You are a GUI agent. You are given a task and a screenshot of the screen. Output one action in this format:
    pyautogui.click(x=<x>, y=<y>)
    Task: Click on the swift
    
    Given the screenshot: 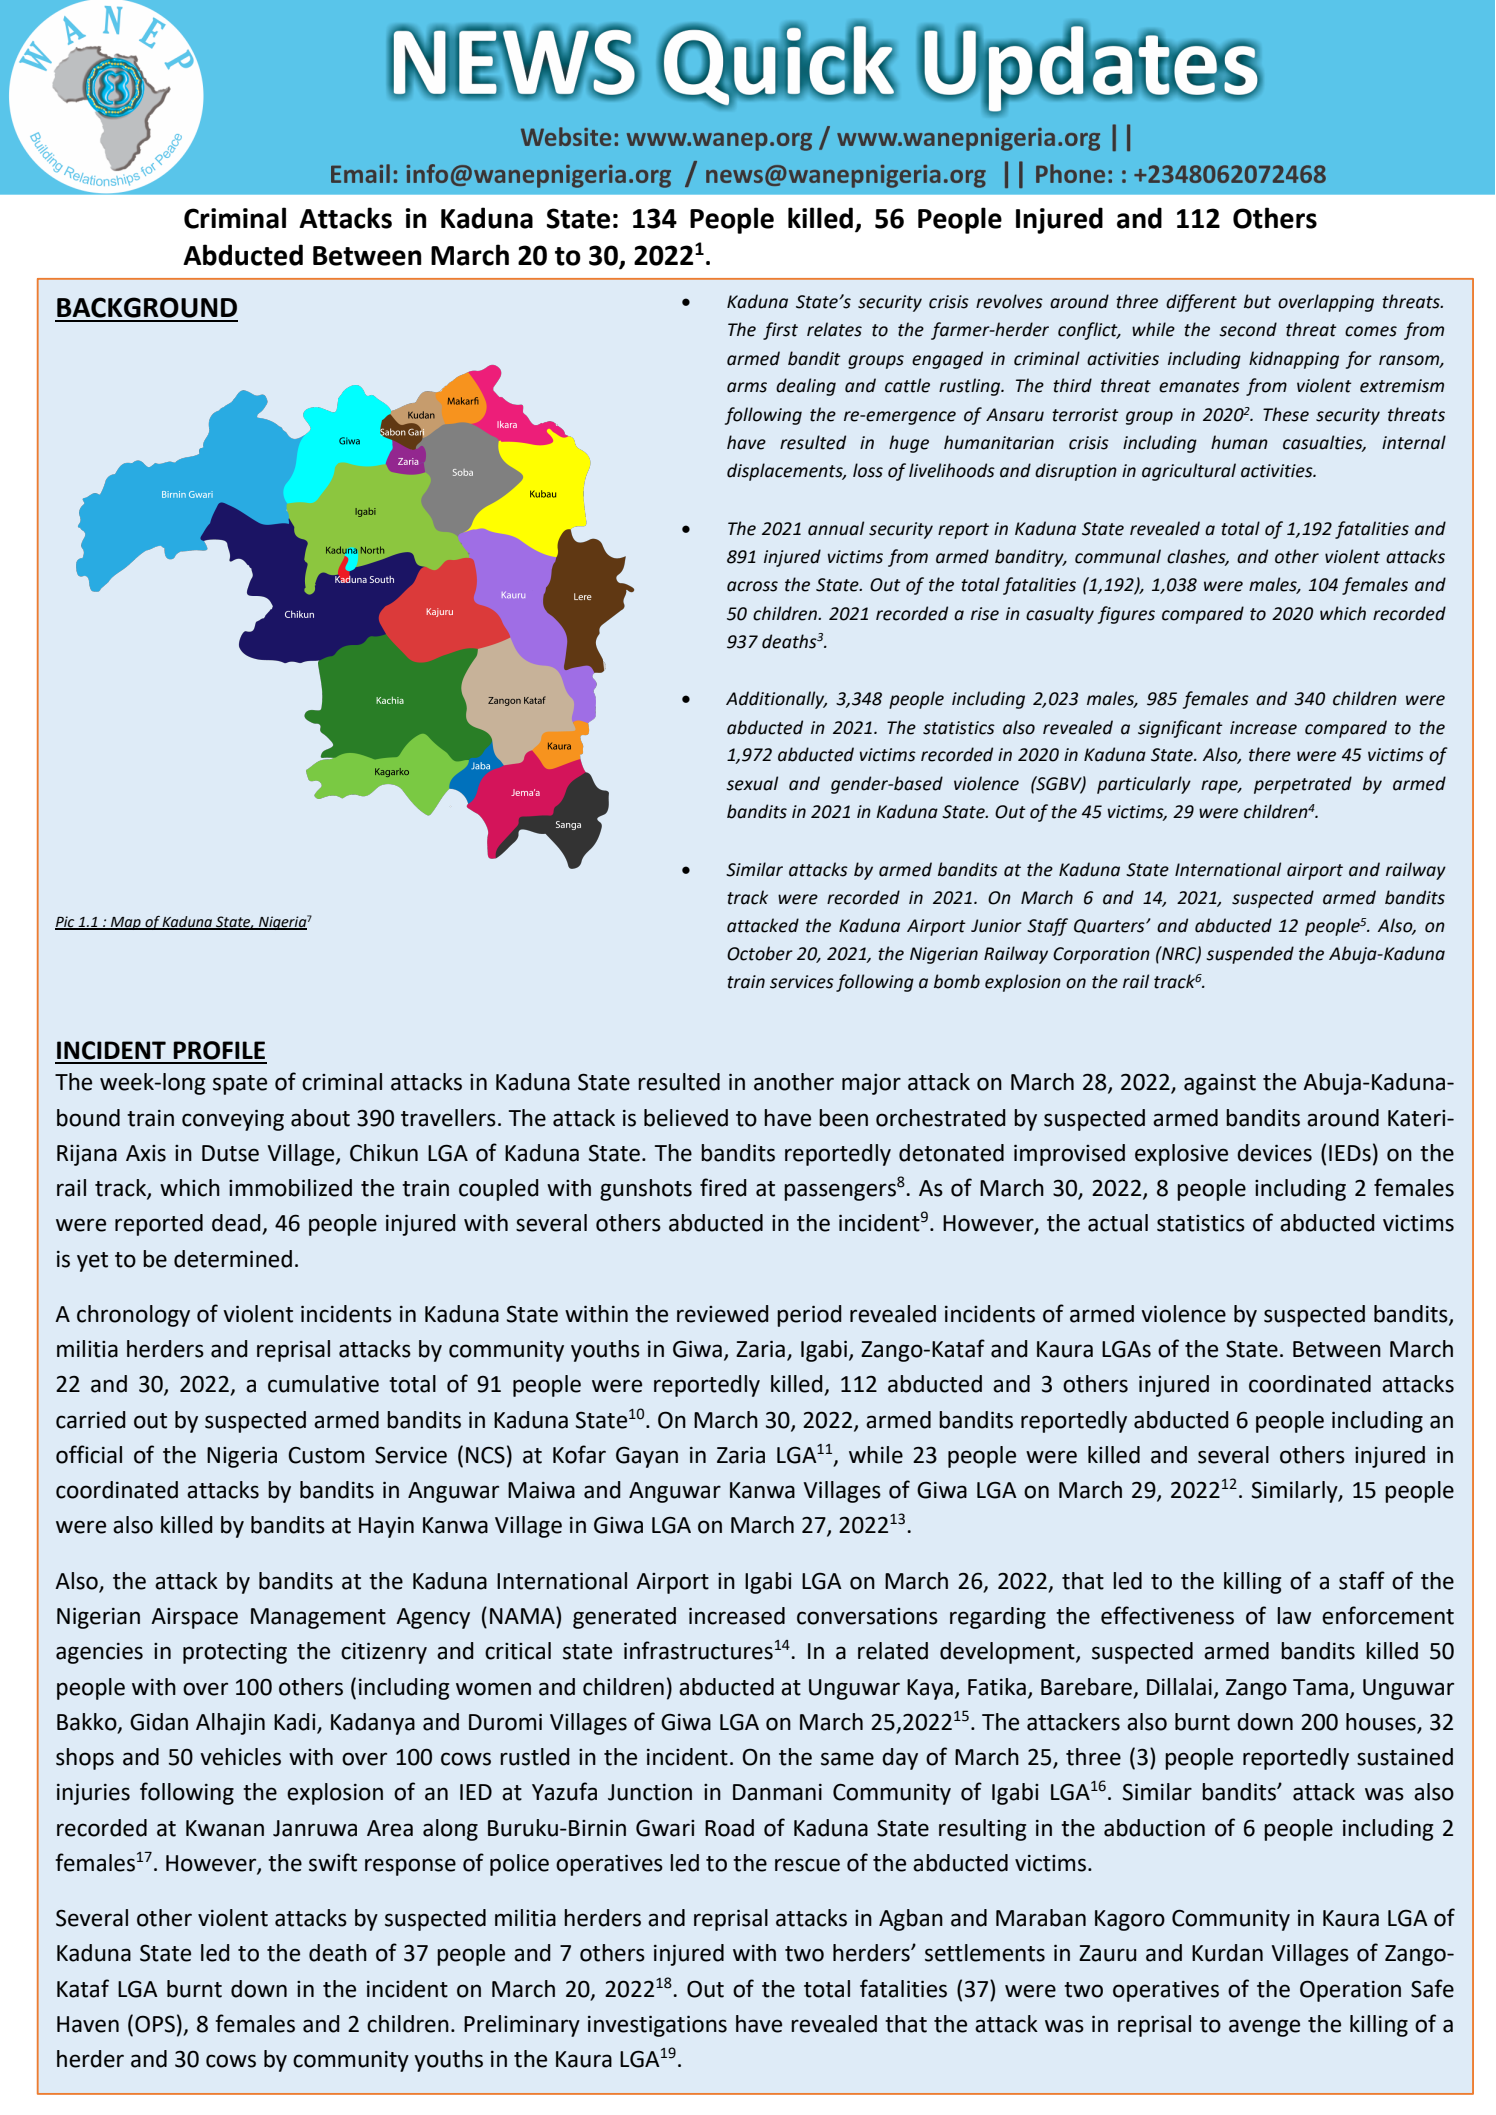 What is the action you would take?
    pyautogui.click(x=333, y=1862)
